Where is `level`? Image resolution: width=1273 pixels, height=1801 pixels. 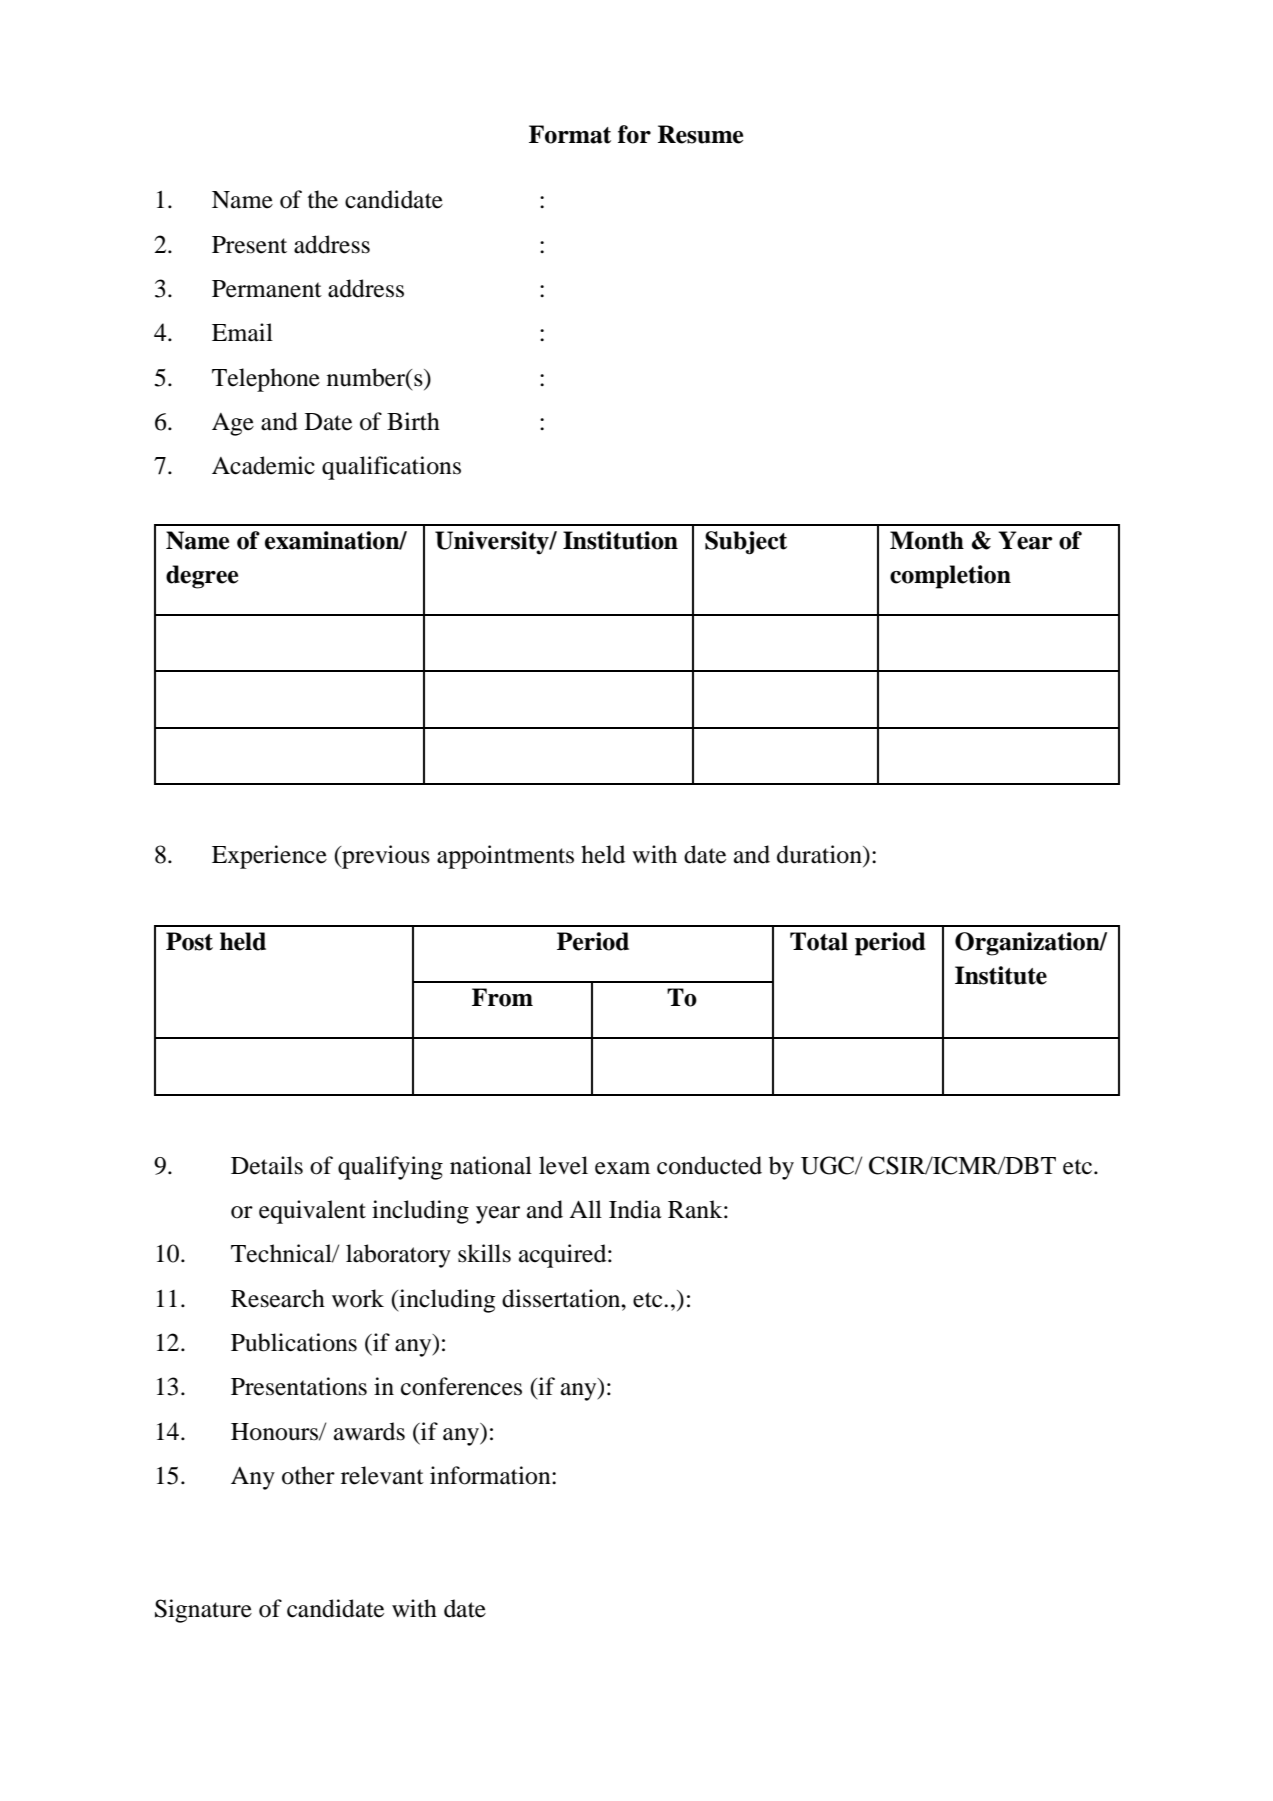
level is located at coordinates (563, 1165).
